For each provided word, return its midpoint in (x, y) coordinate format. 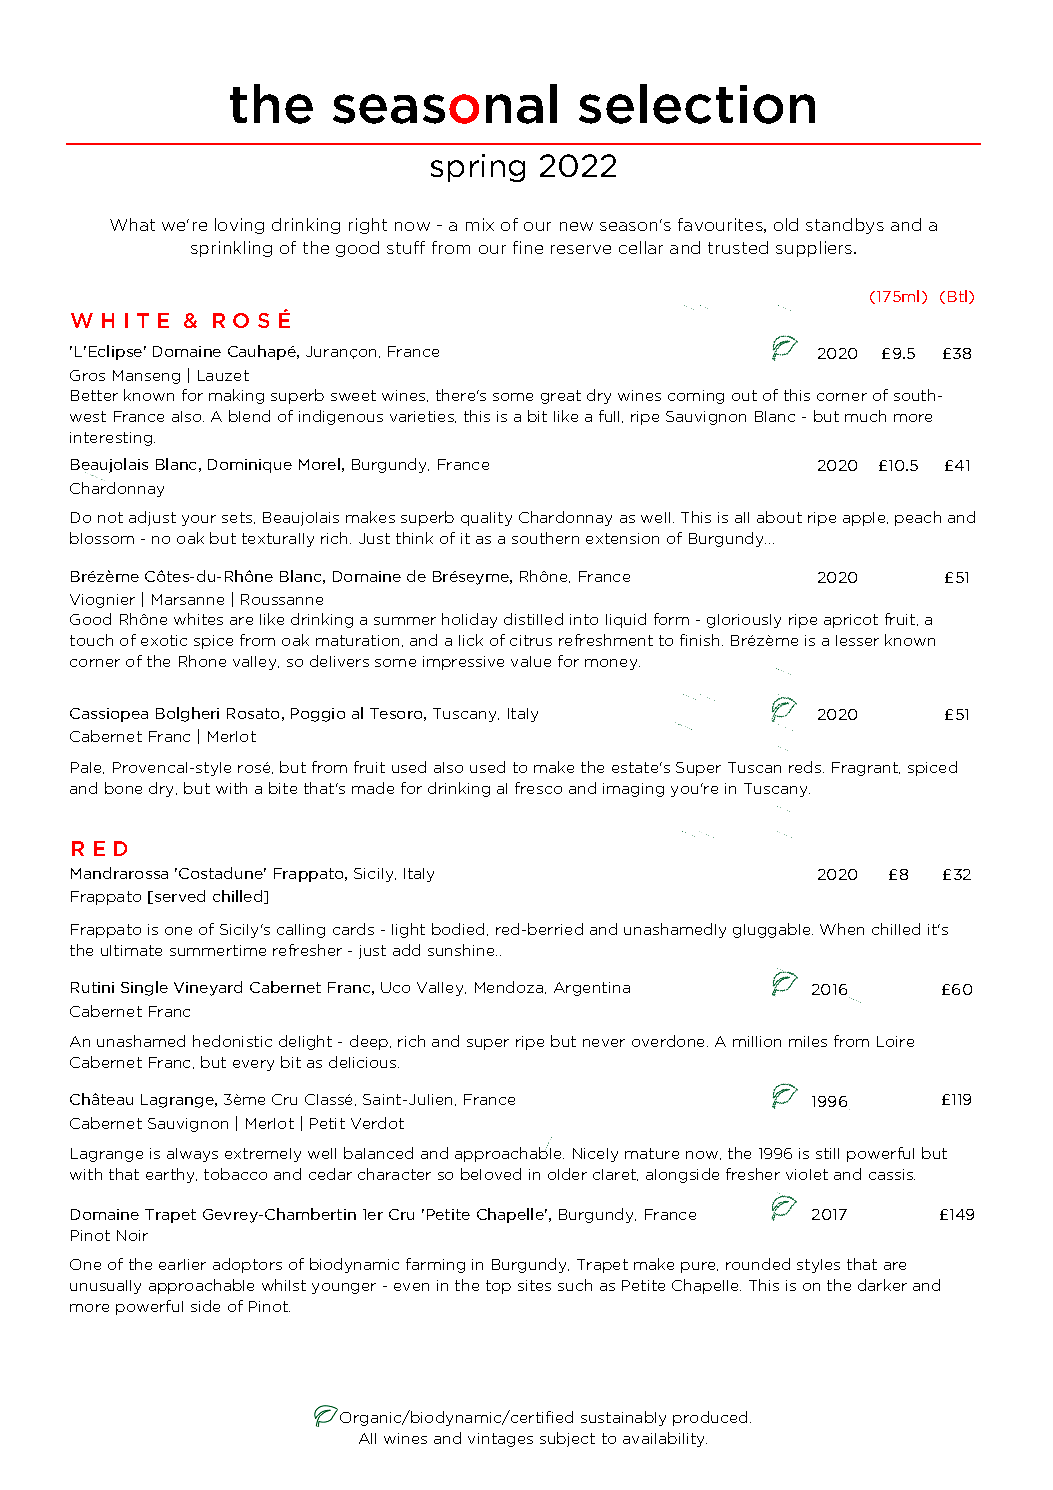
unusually (105, 1287)
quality (486, 519)
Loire (895, 1041)
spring (478, 168)
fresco (538, 788)
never (604, 1043)
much (865, 416)
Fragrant (866, 769)
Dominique (250, 466)
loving (239, 226)
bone (123, 788)
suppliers (815, 249)
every (253, 1065)
